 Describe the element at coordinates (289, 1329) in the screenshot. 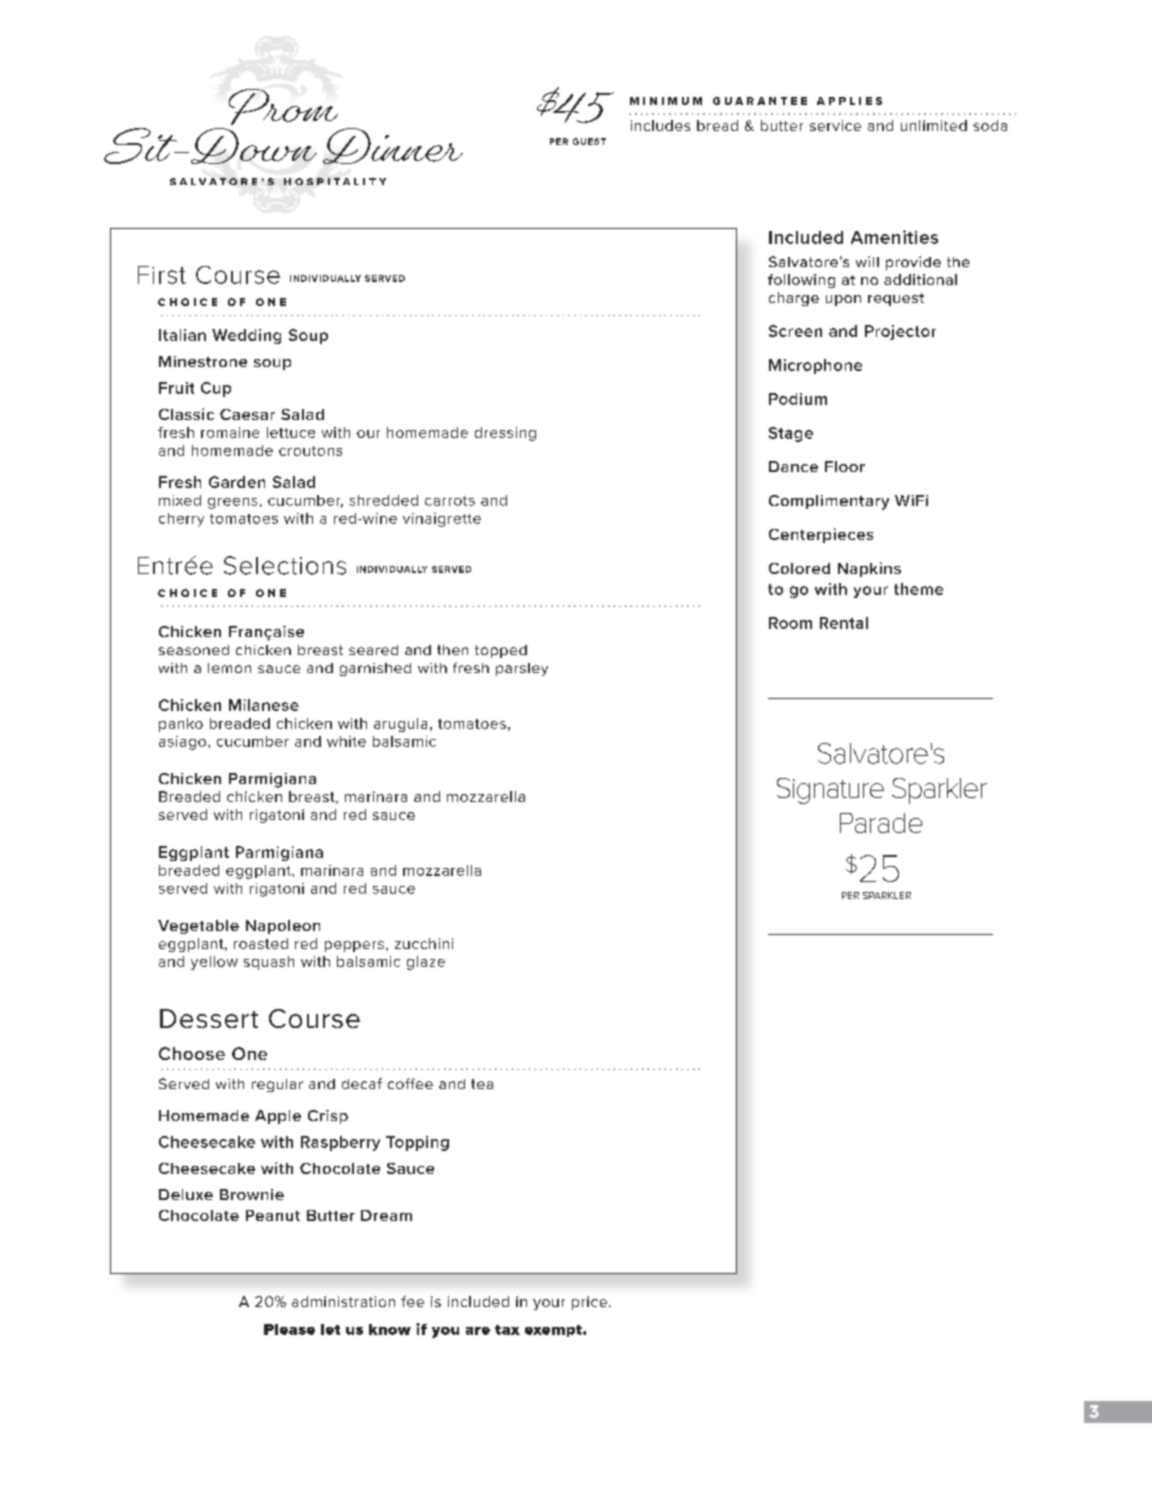

I see `Please` at that location.
